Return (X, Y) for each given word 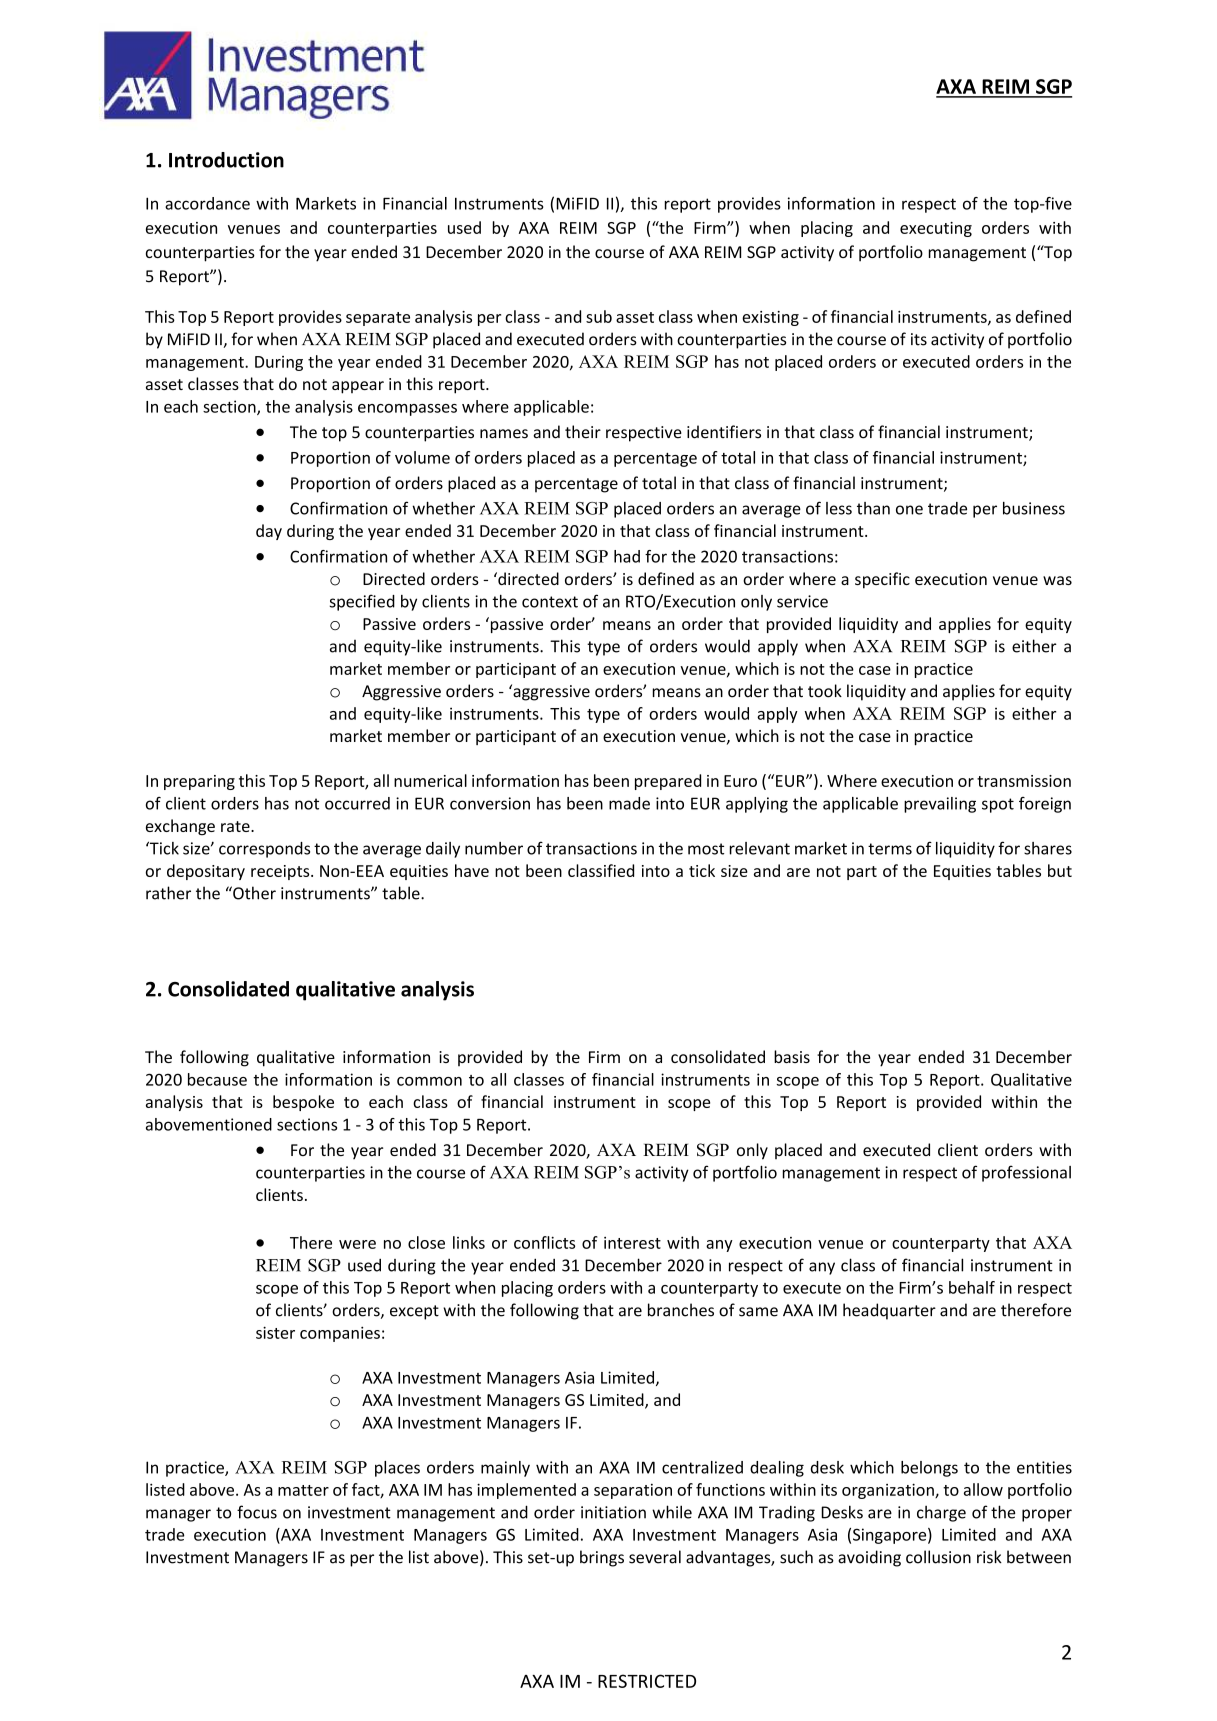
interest (632, 1243)
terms (890, 849)
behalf (972, 1287)
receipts (281, 872)
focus (257, 1512)
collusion (938, 1557)
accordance (207, 203)
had (627, 556)
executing (936, 229)
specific (882, 580)
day (269, 532)
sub (599, 316)
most (706, 849)
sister (275, 1332)
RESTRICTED (647, 1681)
